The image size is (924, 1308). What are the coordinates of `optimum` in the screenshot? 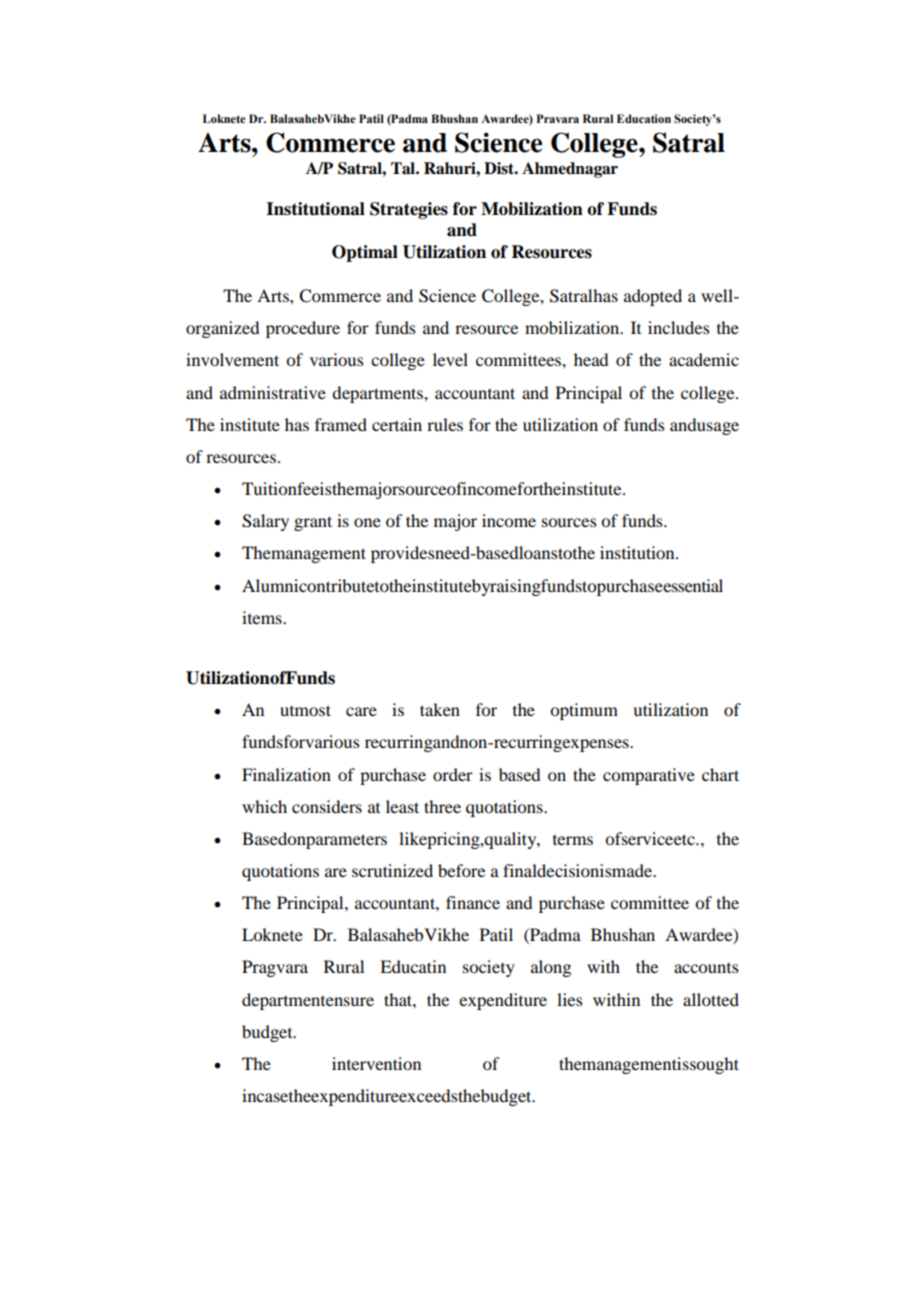 It's located at (584, 711).
